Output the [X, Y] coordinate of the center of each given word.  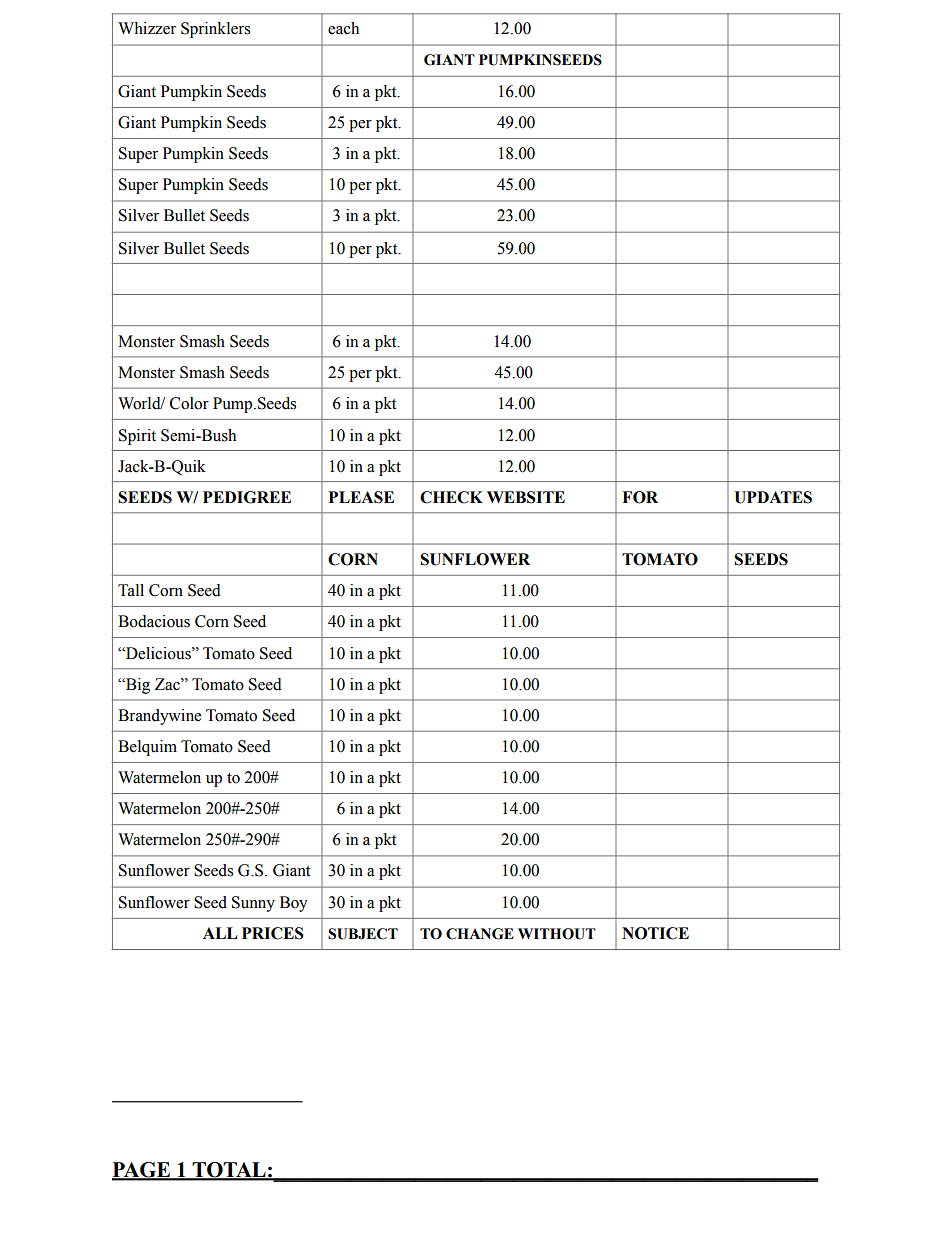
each [343, 28]
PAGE [142, 1171]
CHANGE [480, 934]
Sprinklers [215, 30]
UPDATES [773, 497]
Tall [131, 590]
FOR [640, 497]
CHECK [451, 497]
